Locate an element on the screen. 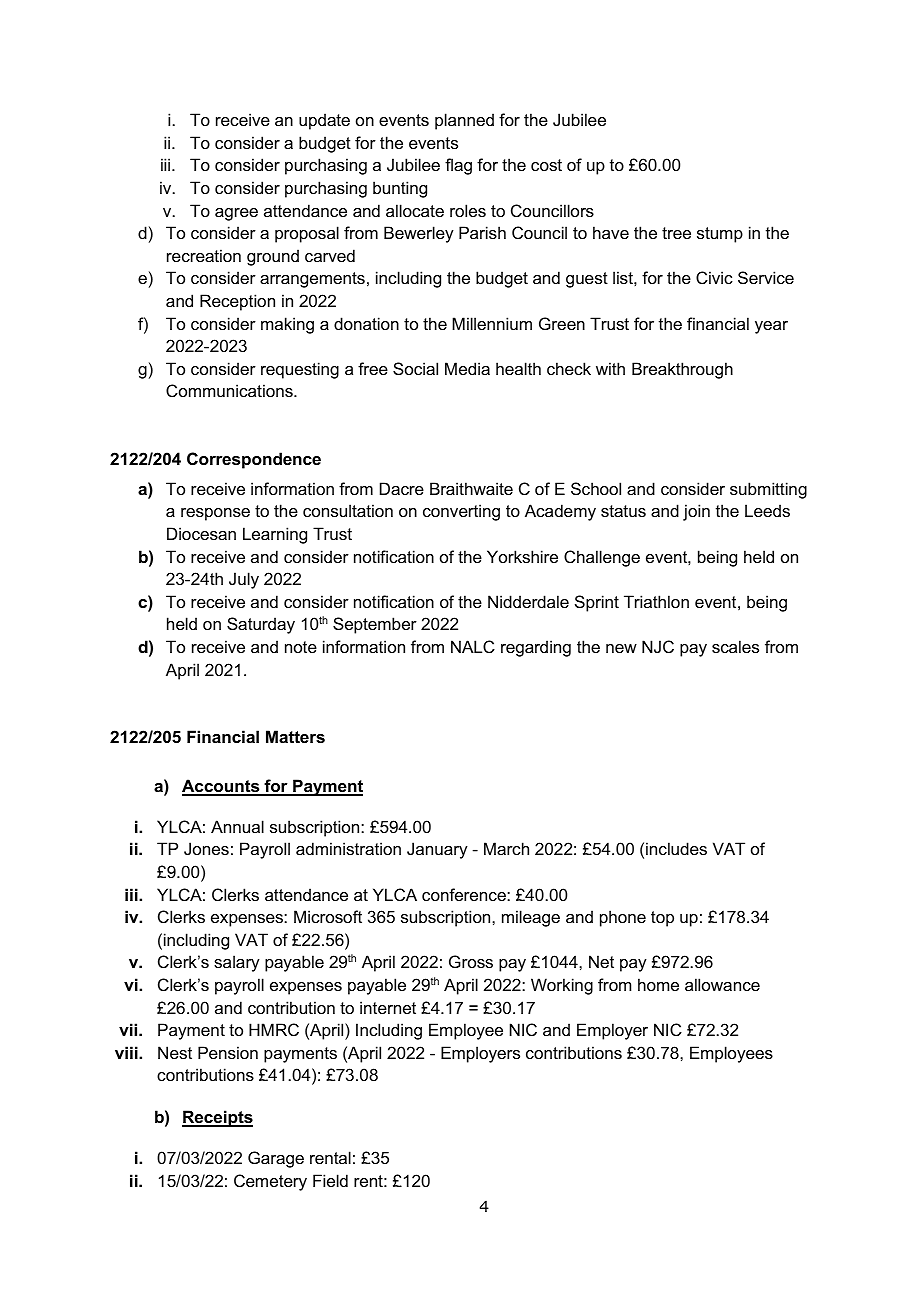 The image size is (924, 1308). Field is located at coordinates (330, 1180).
